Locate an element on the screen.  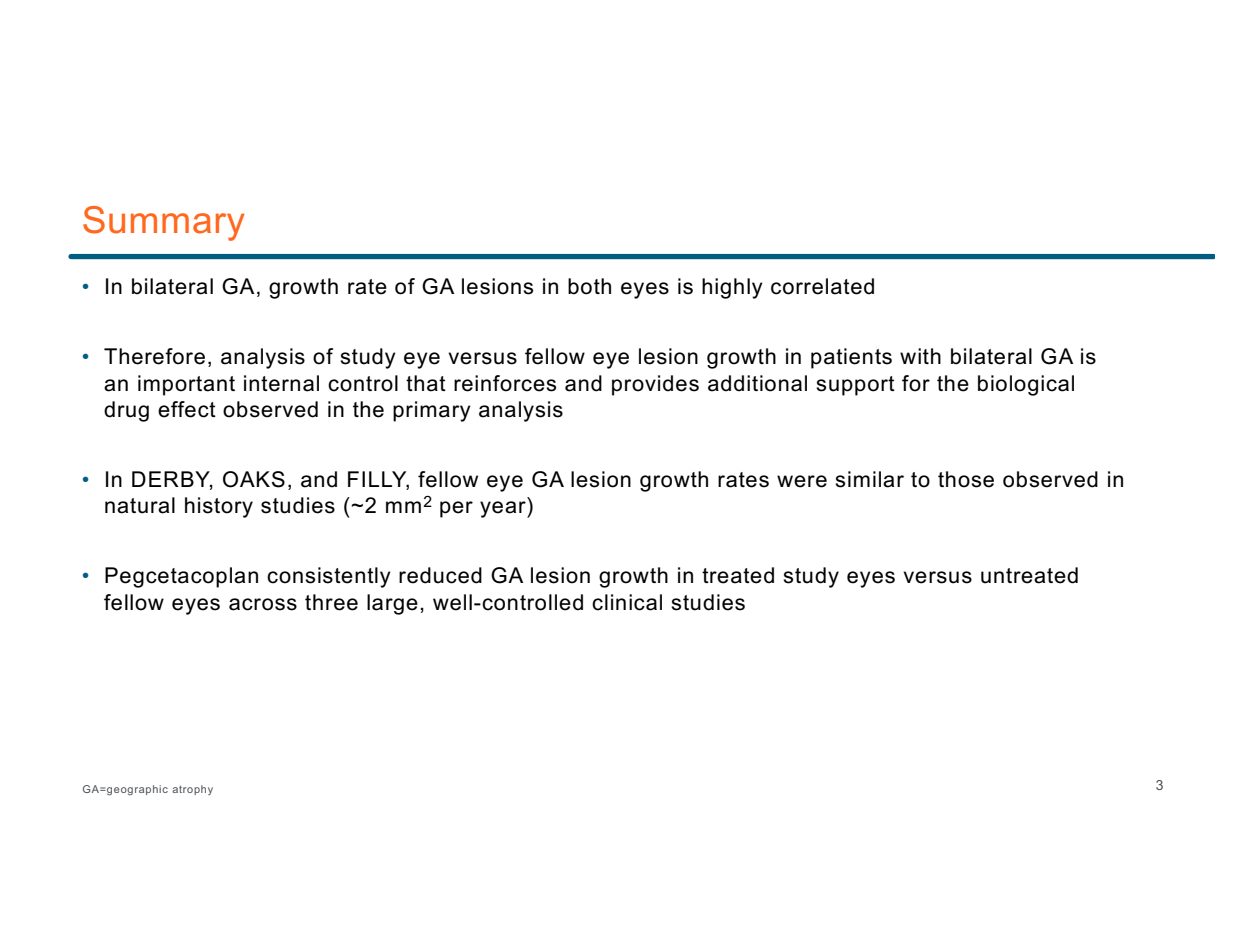
internal is located at coordinates (281, 383).
